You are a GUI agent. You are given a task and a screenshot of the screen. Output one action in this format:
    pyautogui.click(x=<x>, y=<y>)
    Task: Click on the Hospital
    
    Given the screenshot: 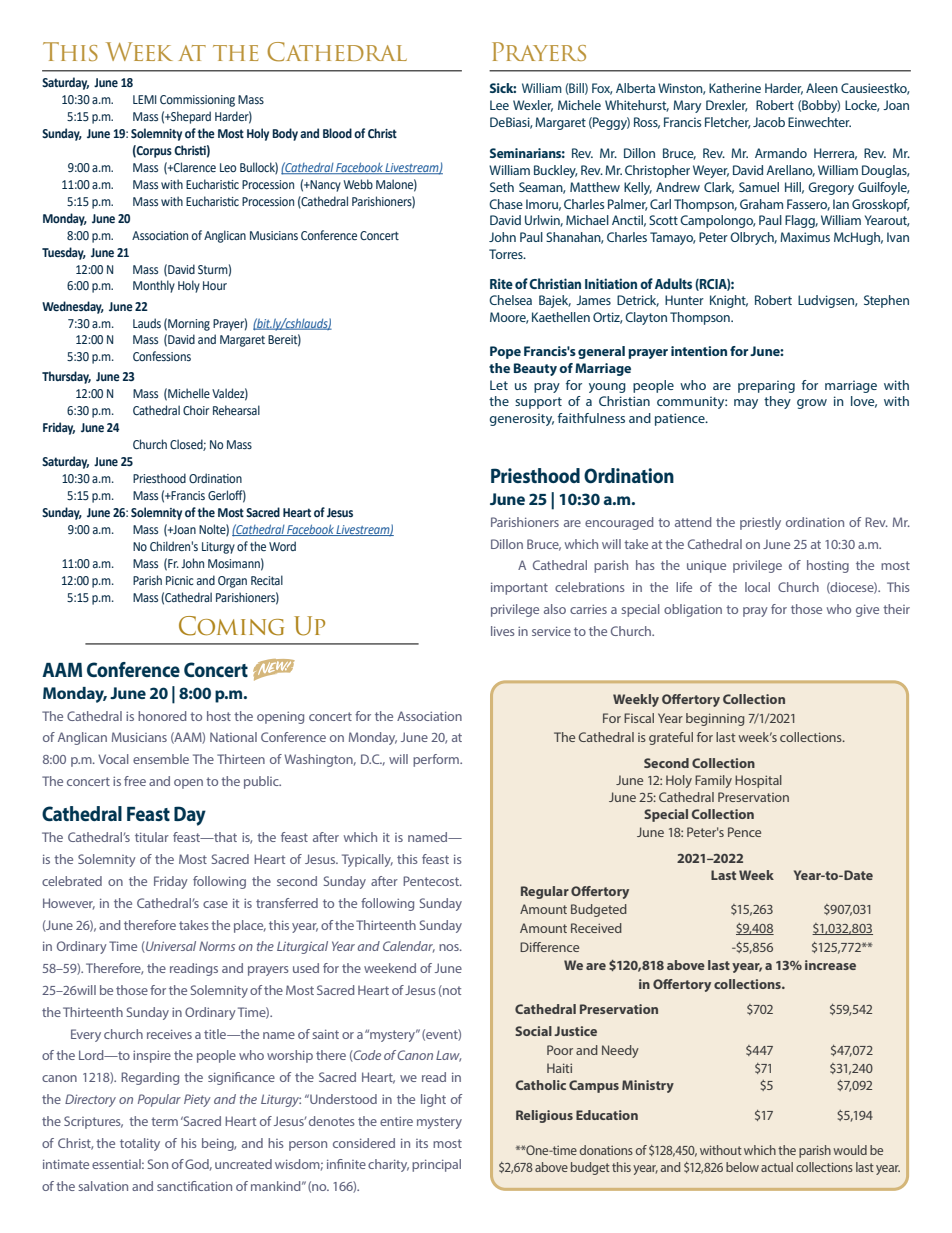 What is the action you would take?
    pyautogui.click(x=758, y=781)
